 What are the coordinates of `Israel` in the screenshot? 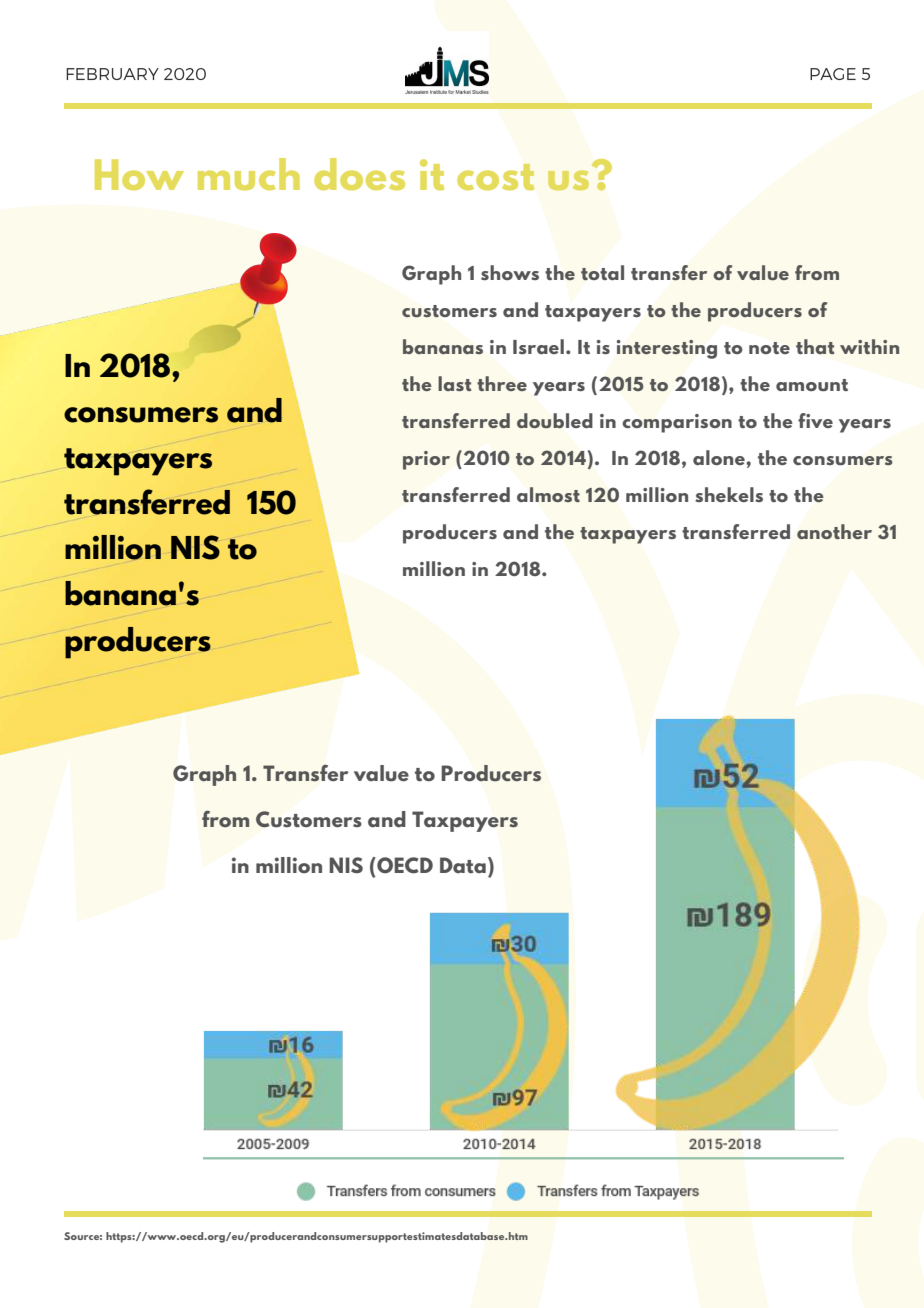 It's located at (538, 346).
